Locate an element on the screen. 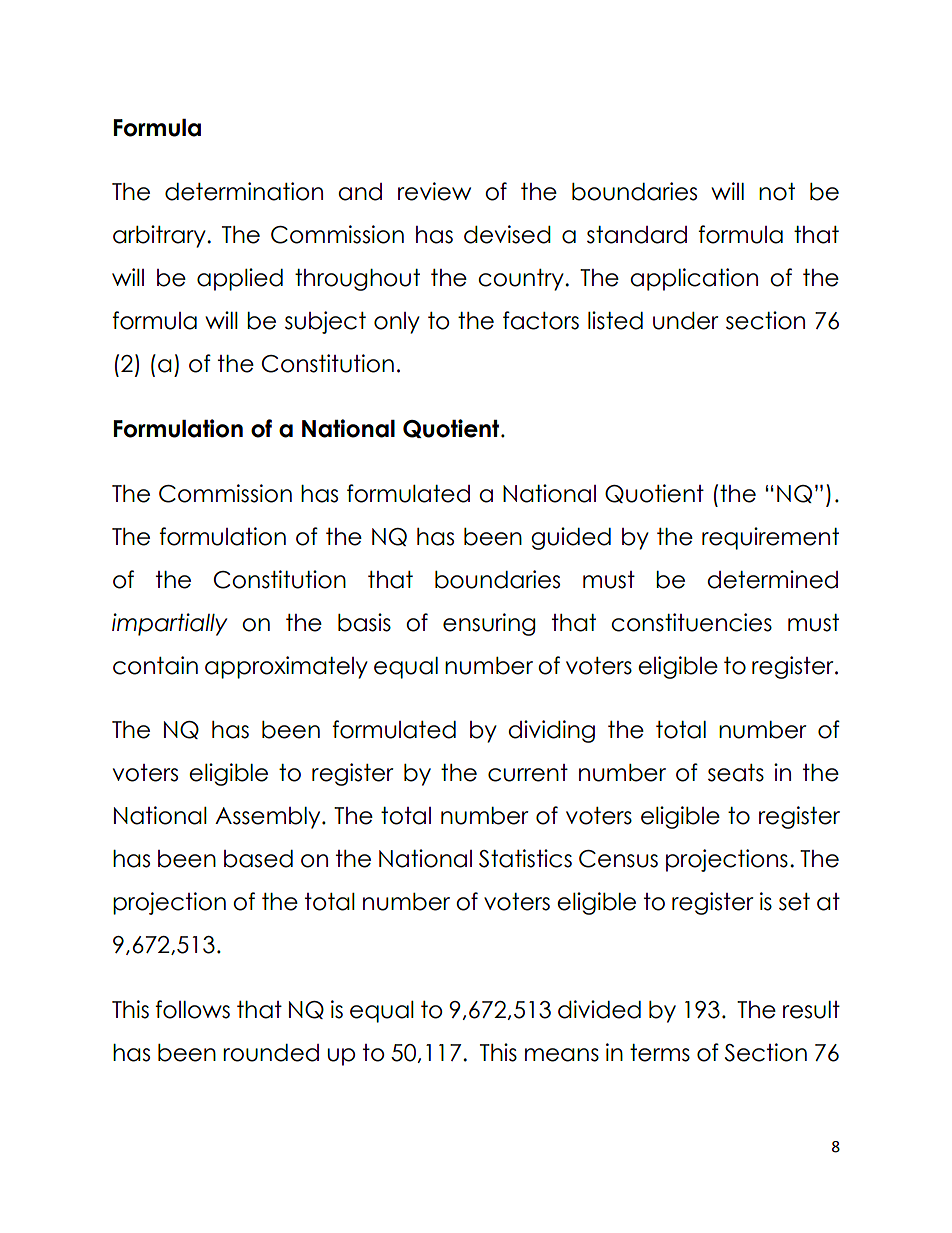 This screenshot has height=1233, width=952. seats is located at coordinates (736, 773).
